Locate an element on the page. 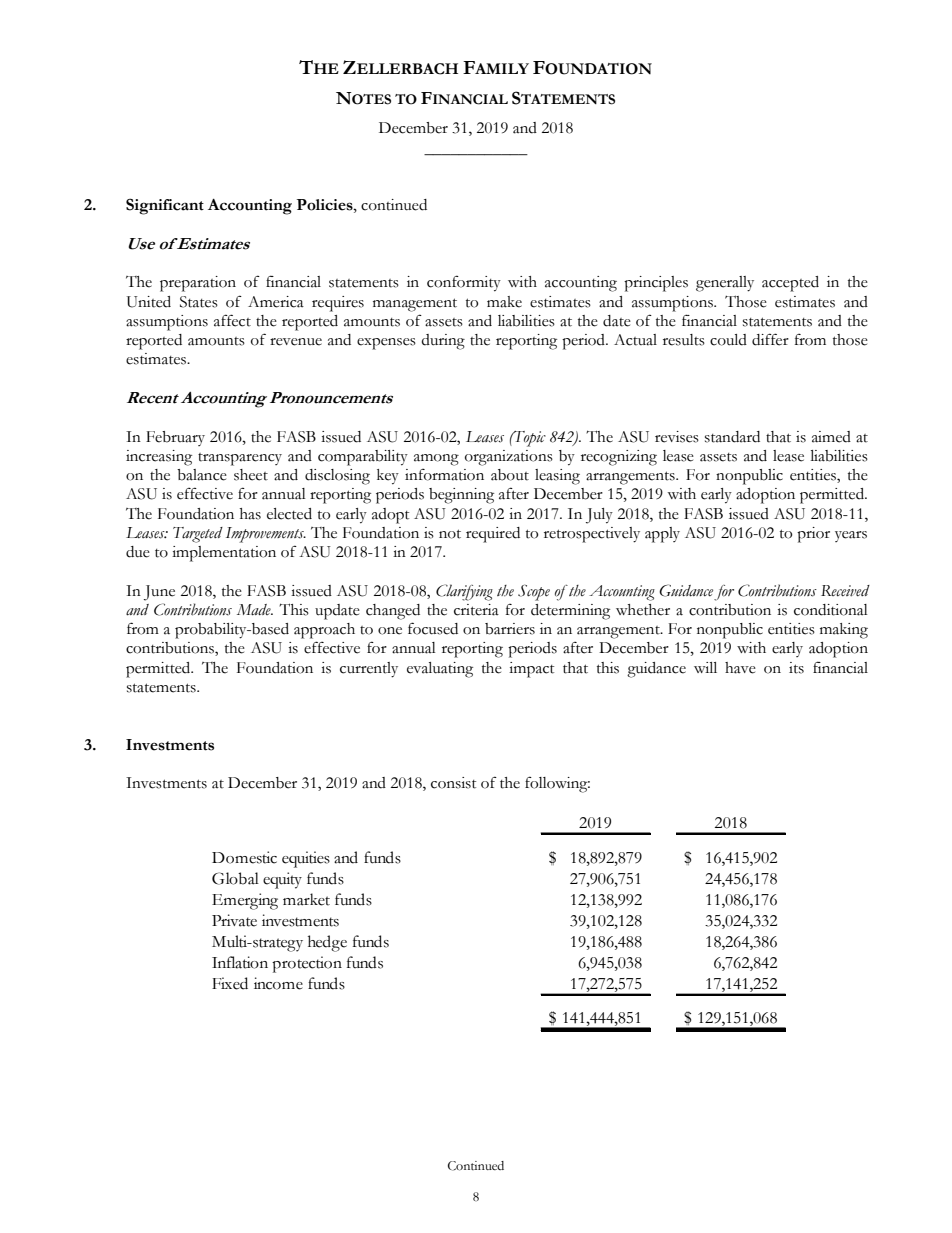 The image size is (952, 1233). have is located at coordinates (740, 668).
